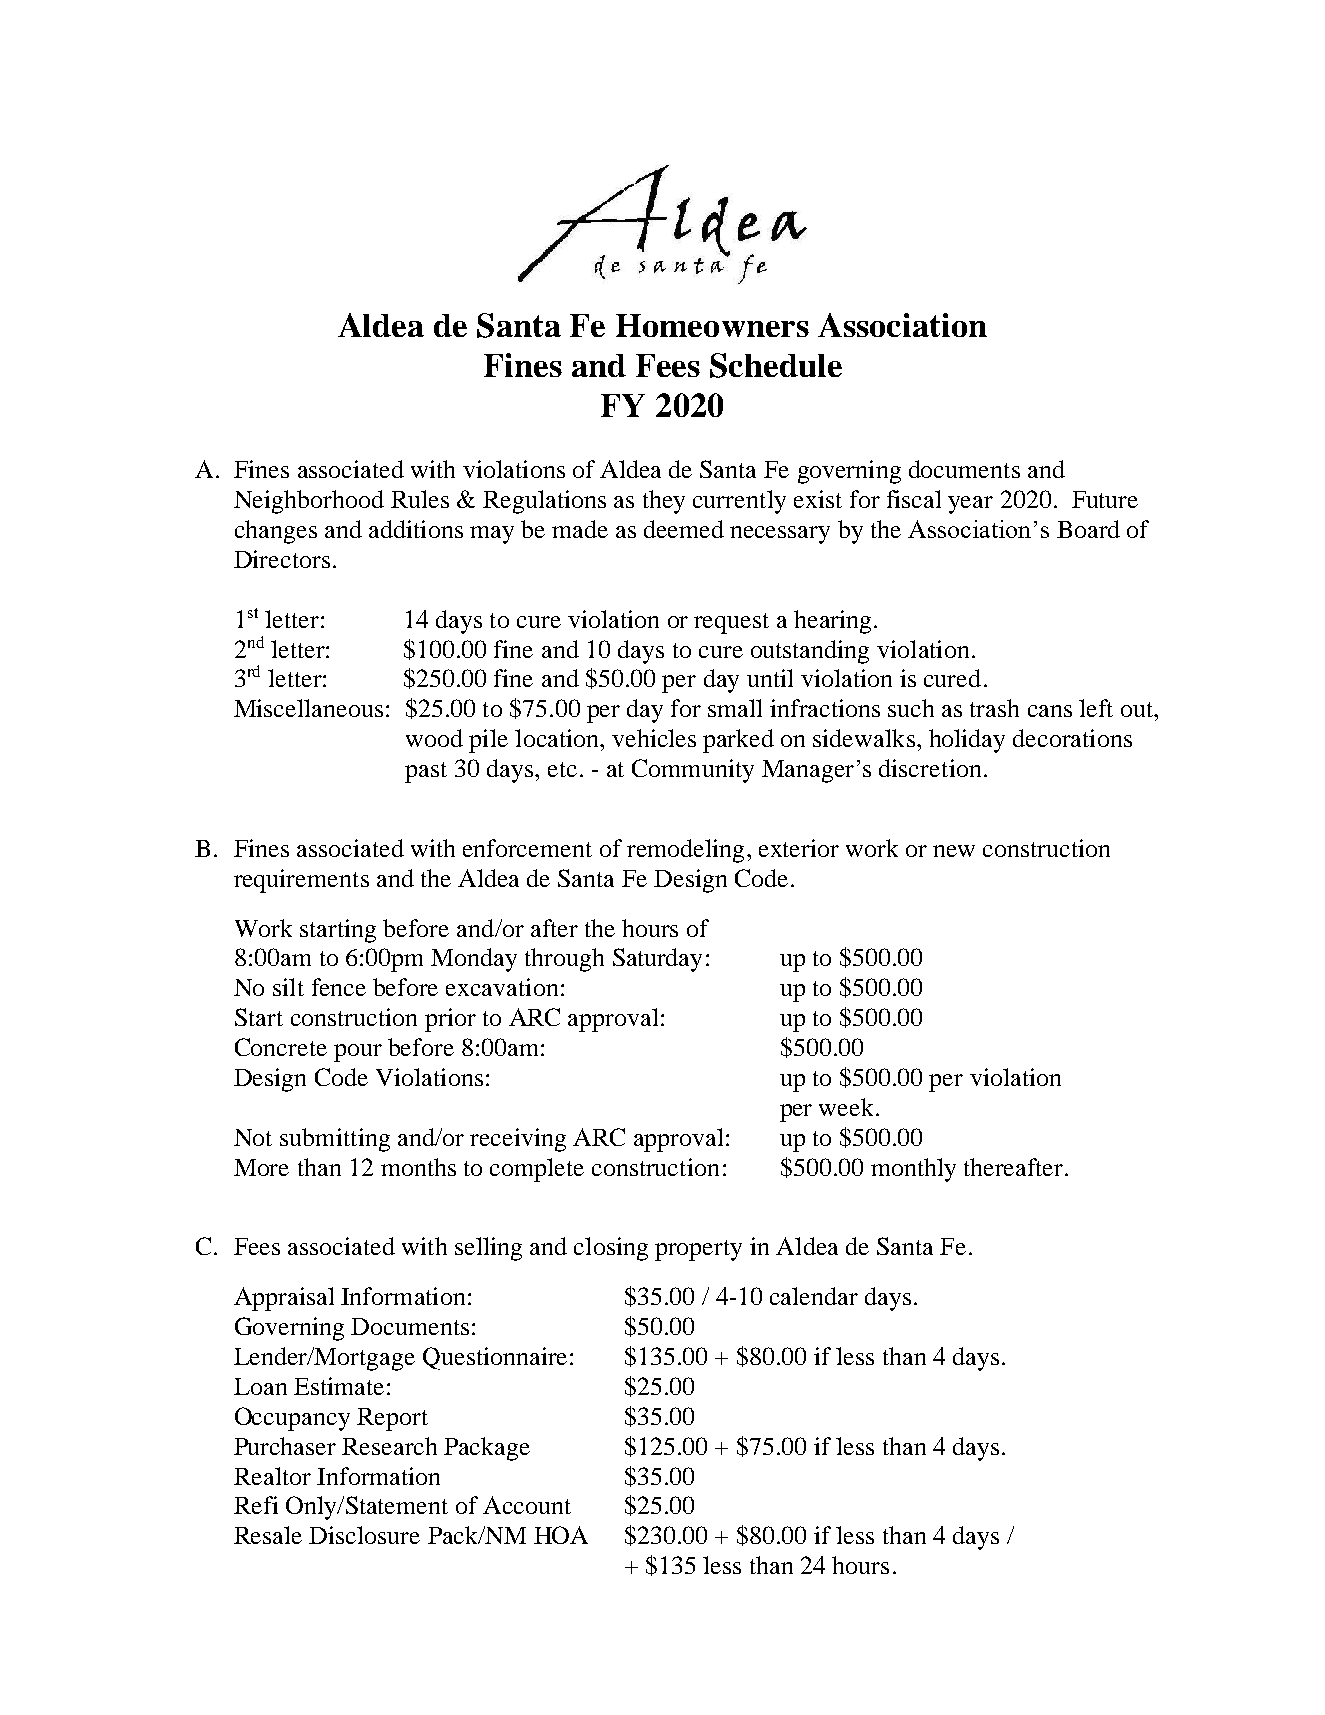  Describe the element at coordinates (954, 851) in the screenshot. I see `new` at that location.
